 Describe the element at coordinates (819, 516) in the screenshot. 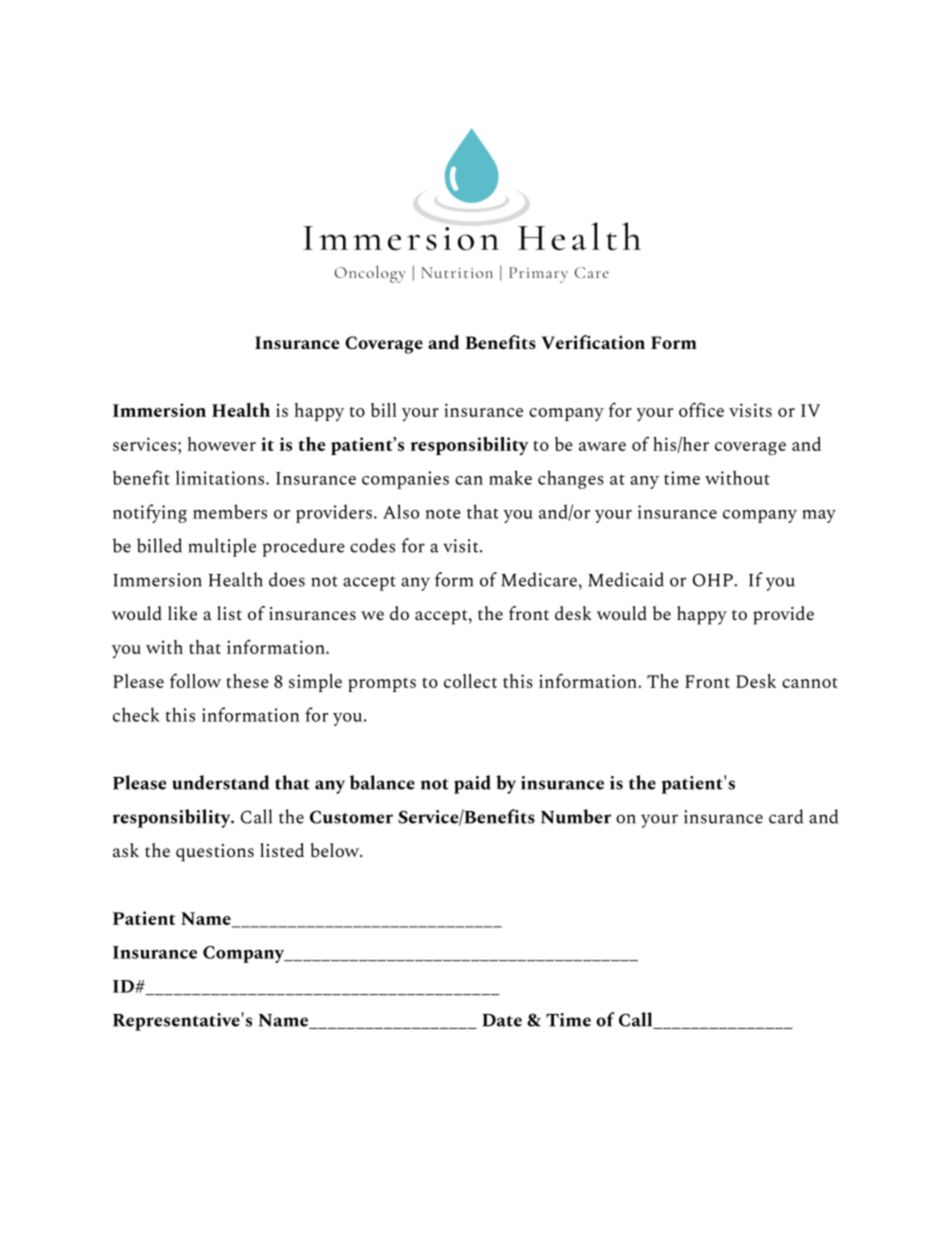

I see `may` at that location.
